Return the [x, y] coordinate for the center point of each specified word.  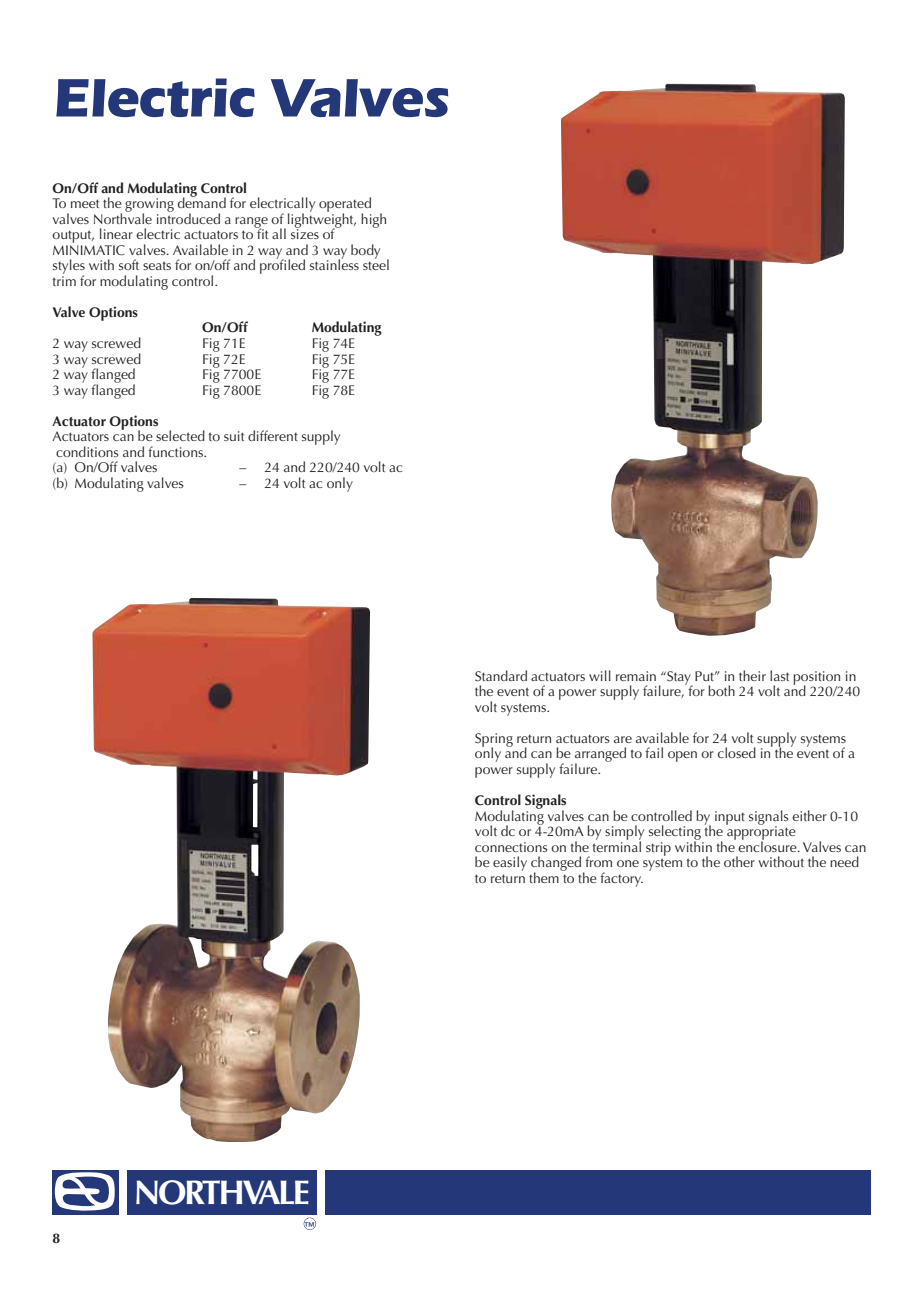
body [365, 251]
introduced [188, 217]
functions [177, 451]
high [373, 220]
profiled [282, 265]
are [623, 739]
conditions [87, 451]
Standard [501, 676]
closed [737, 752]
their [752, 675]
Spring [494, 741]
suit [234, 436]
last [779, 675]
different [273, 435]
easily [510, 863]
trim [64, 281]
